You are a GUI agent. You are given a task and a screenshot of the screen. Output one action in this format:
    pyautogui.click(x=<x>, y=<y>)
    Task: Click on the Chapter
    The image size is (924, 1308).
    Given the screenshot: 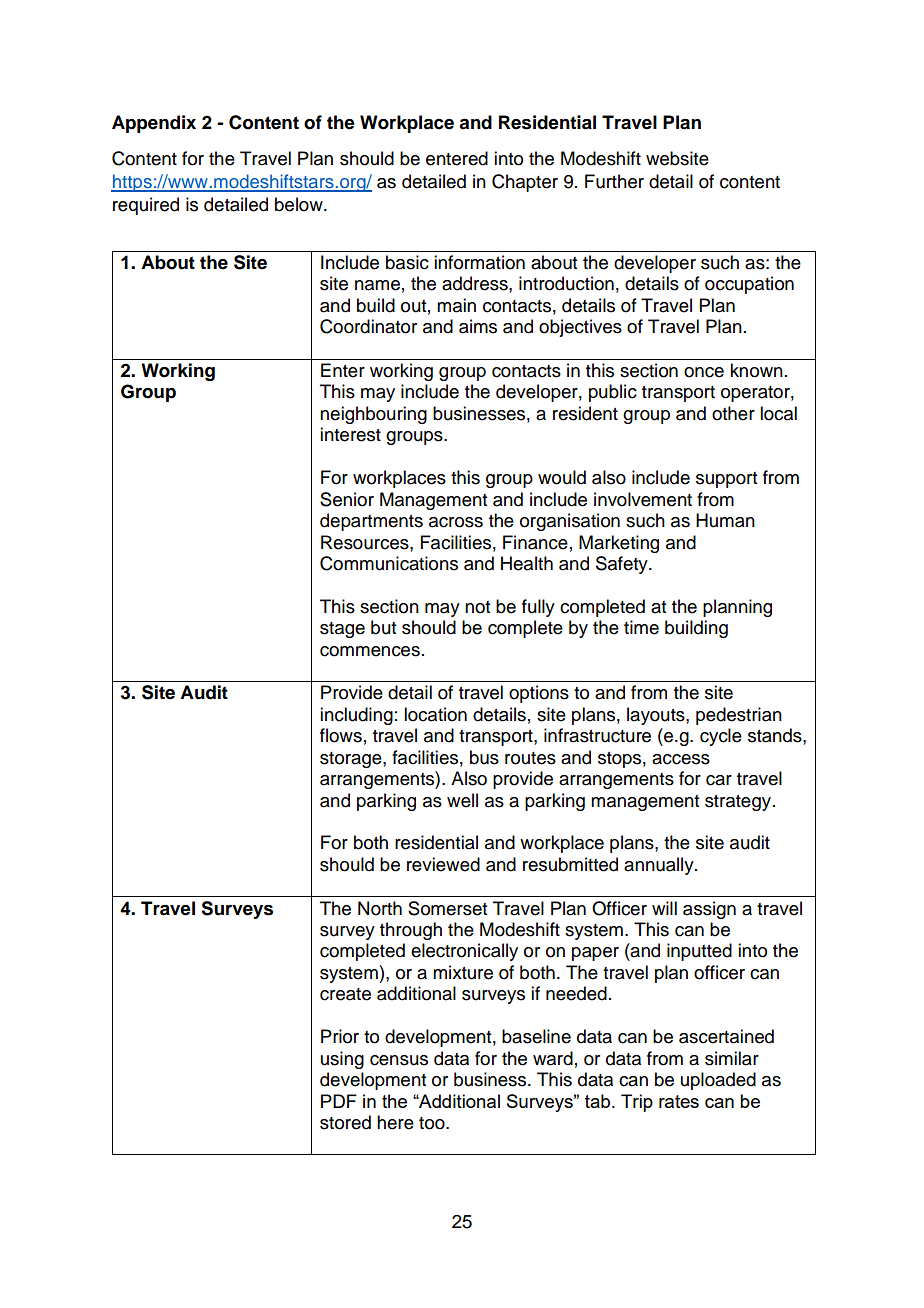 What is the action you would take?
    pyautogui.click(x=525, y=183)
